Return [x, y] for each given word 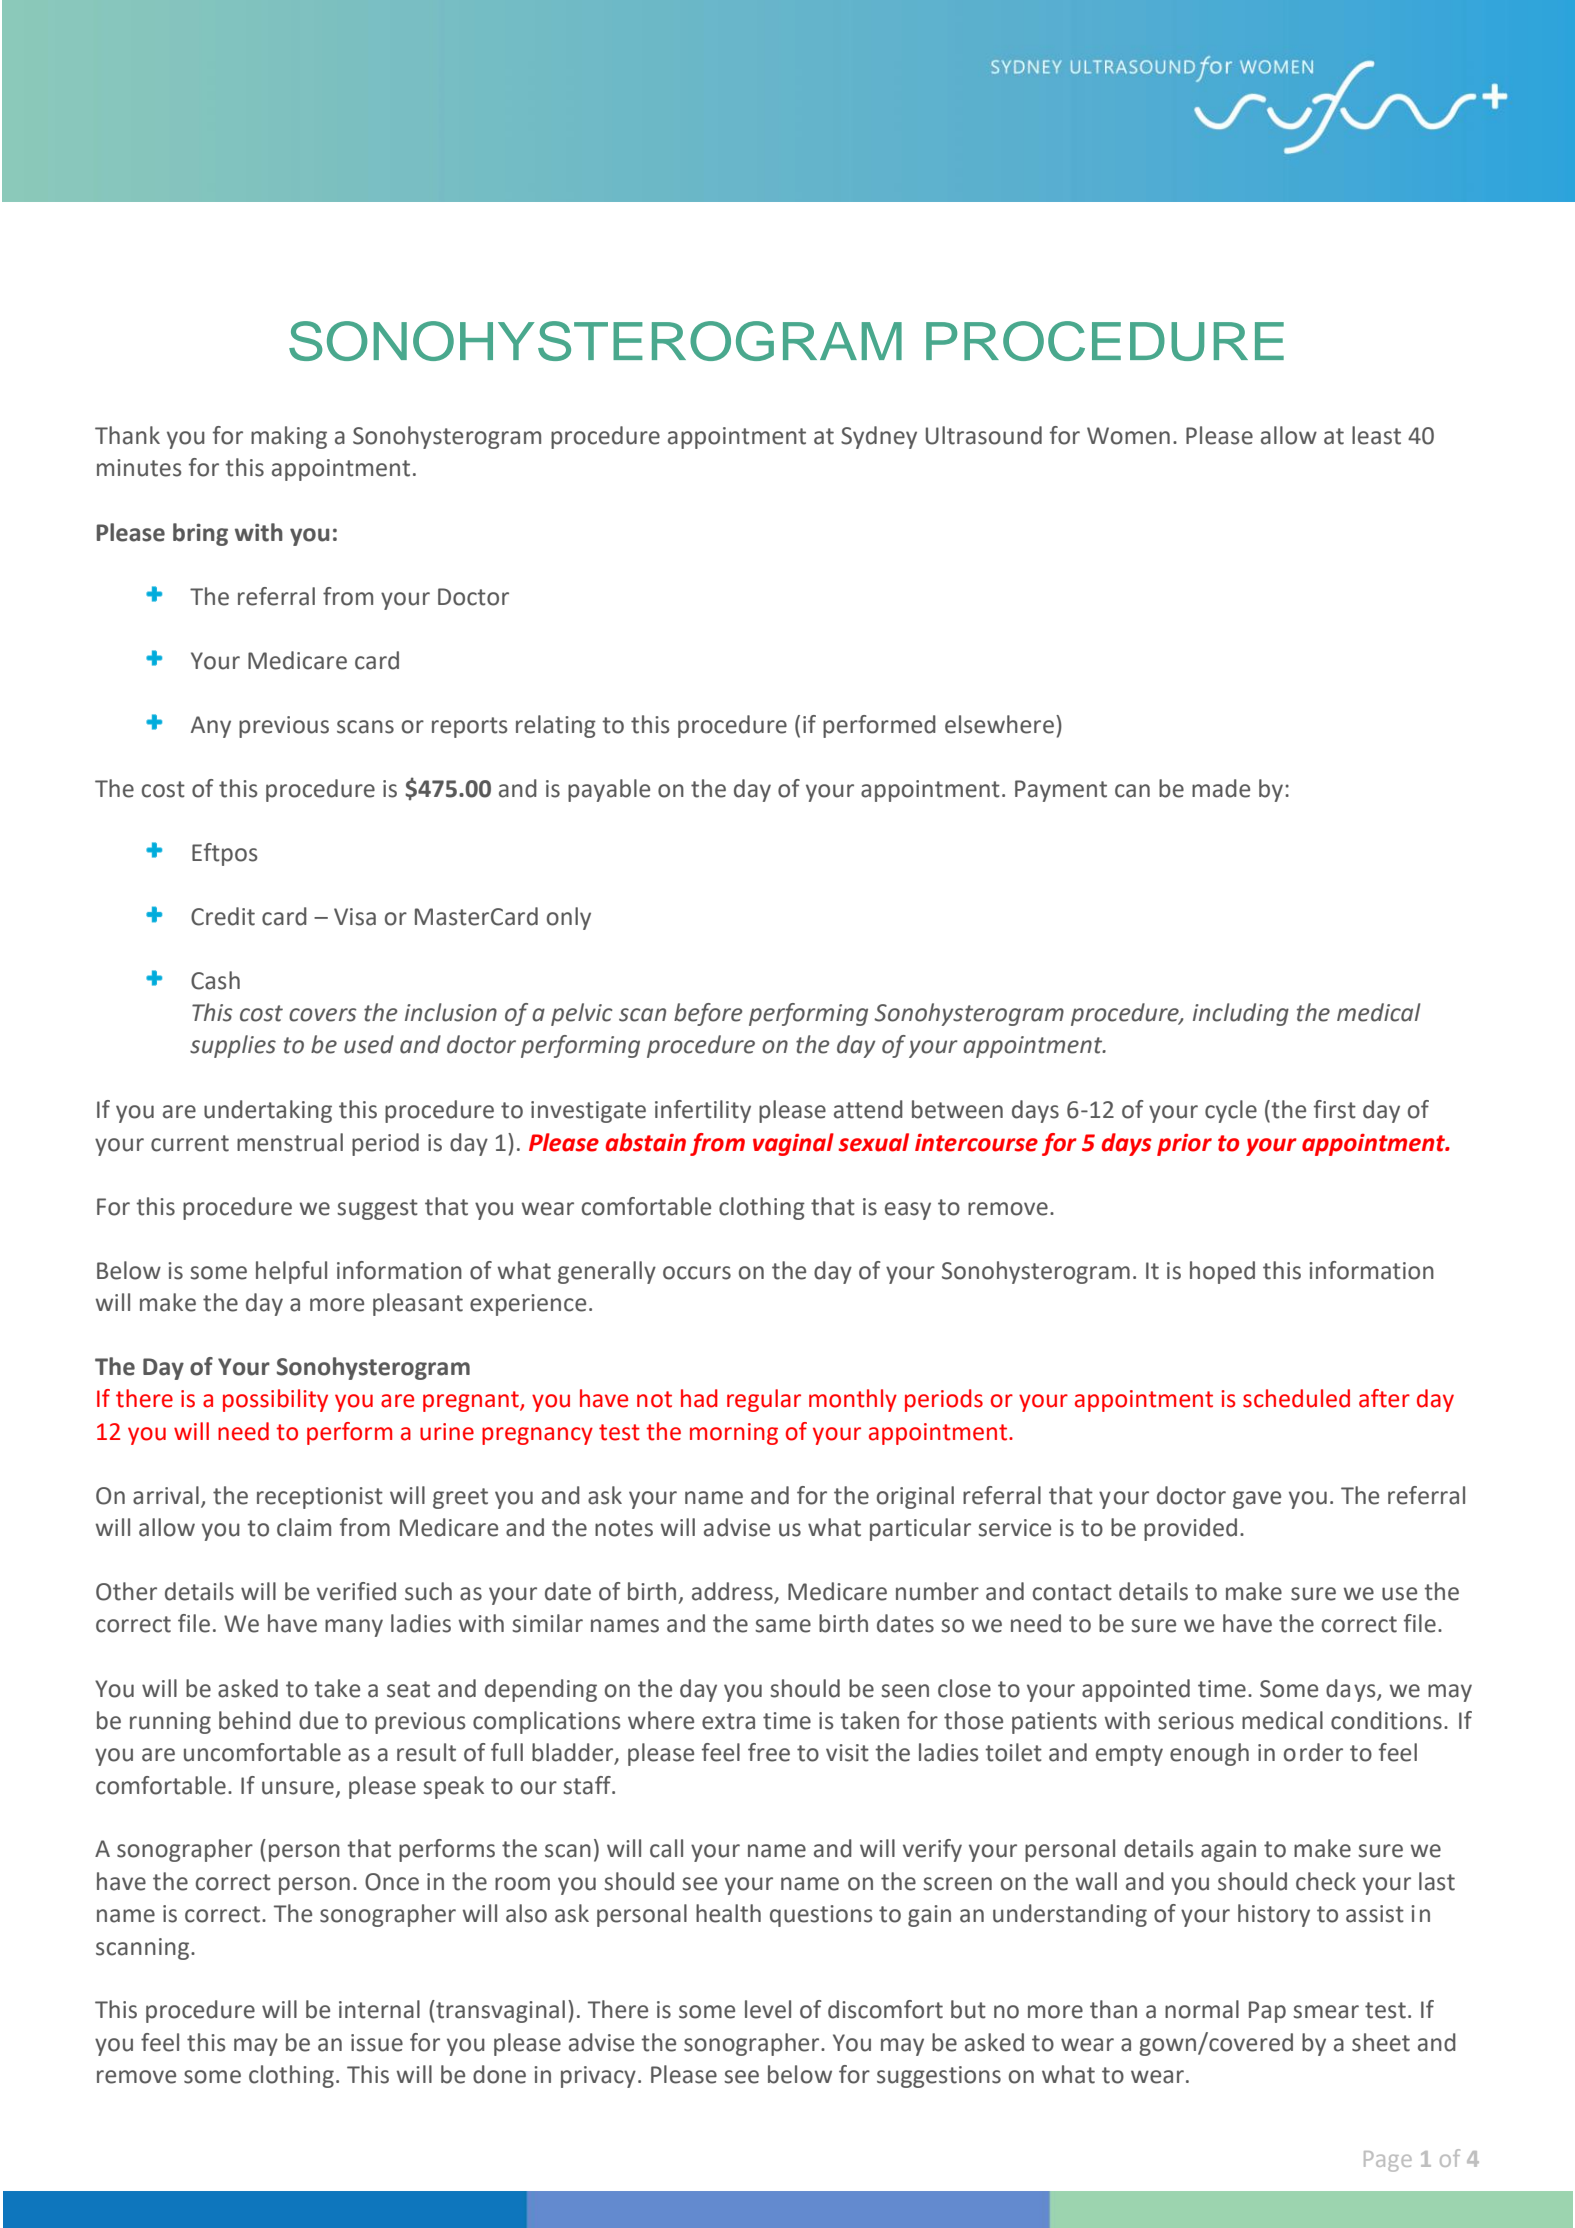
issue [377, 2043]
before [708, 1014]
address [733, 1592]
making [289, 437]
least [1376, 435]
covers [323, 1015]
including [1241, 1014]
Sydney [879, 437]
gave [1257, 1500]
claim [304, 1527]
